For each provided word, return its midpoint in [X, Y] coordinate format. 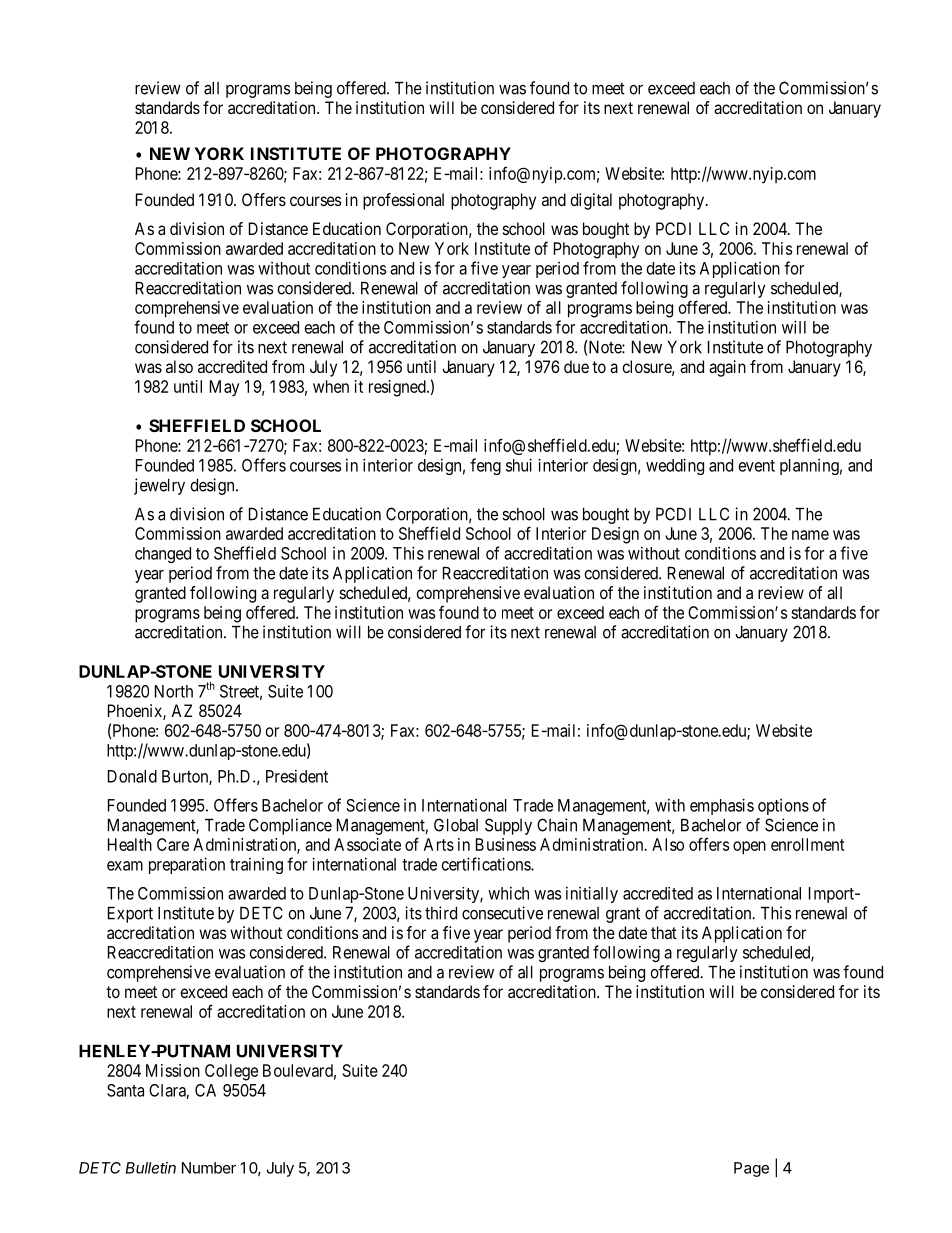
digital [591, 201]
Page [751, 1169]
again [727, 368]
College [231, 1072]
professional [403, 201]
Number [209, 1168]
